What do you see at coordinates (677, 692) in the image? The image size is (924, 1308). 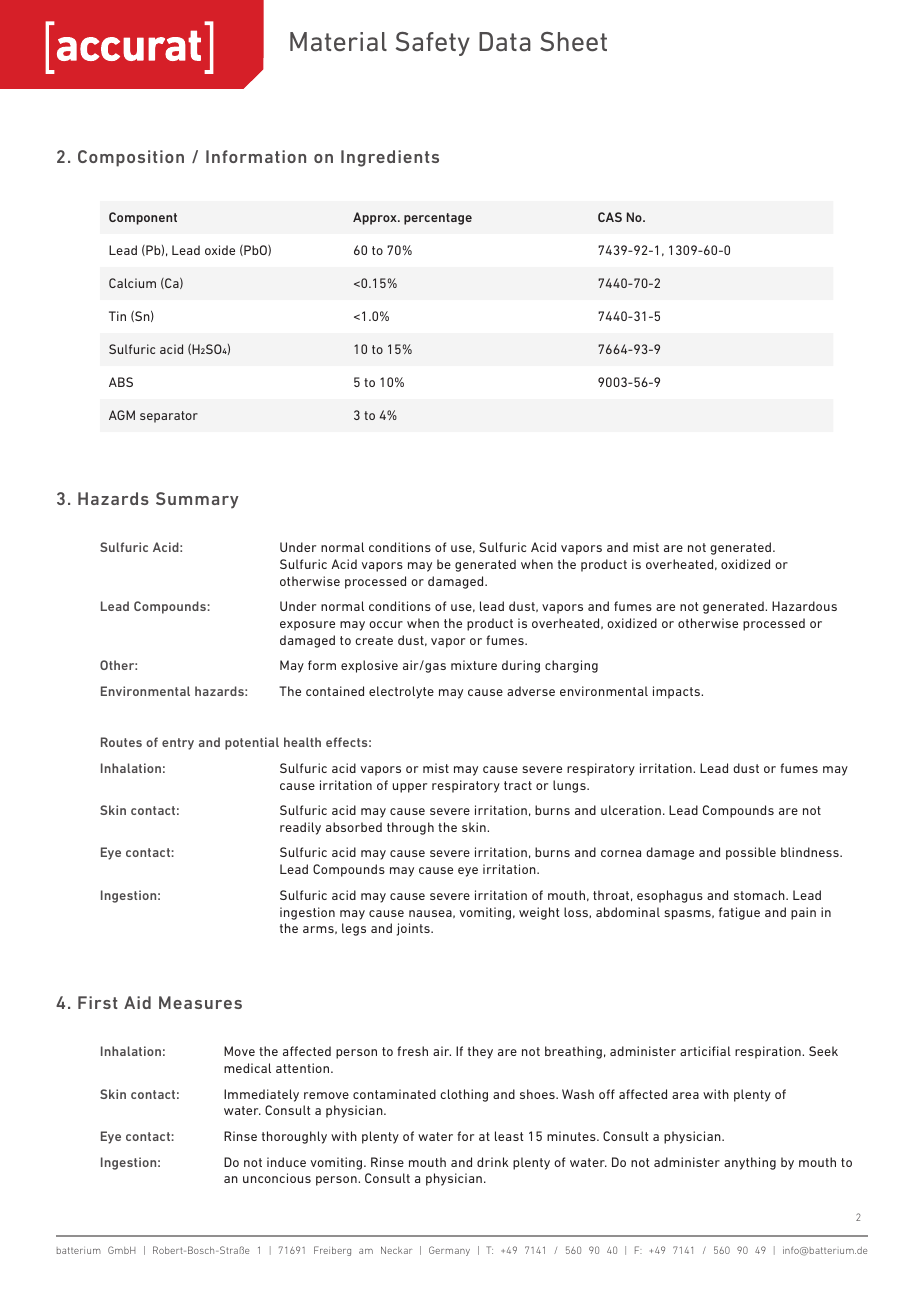 I see `impacts` at bounding box center [677, 692].
